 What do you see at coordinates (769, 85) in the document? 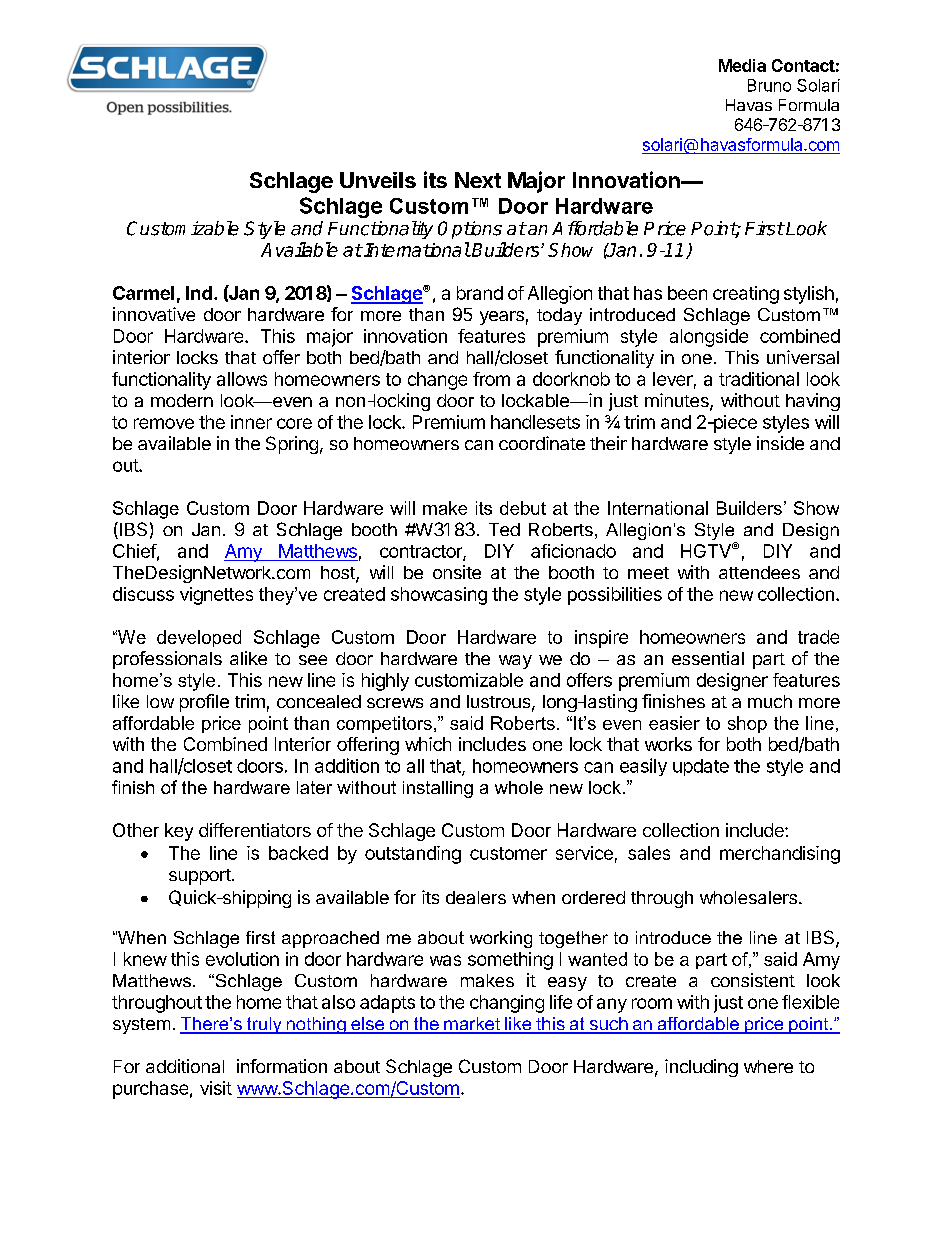
I see `Bruno` at bounding box center [769, 85].
